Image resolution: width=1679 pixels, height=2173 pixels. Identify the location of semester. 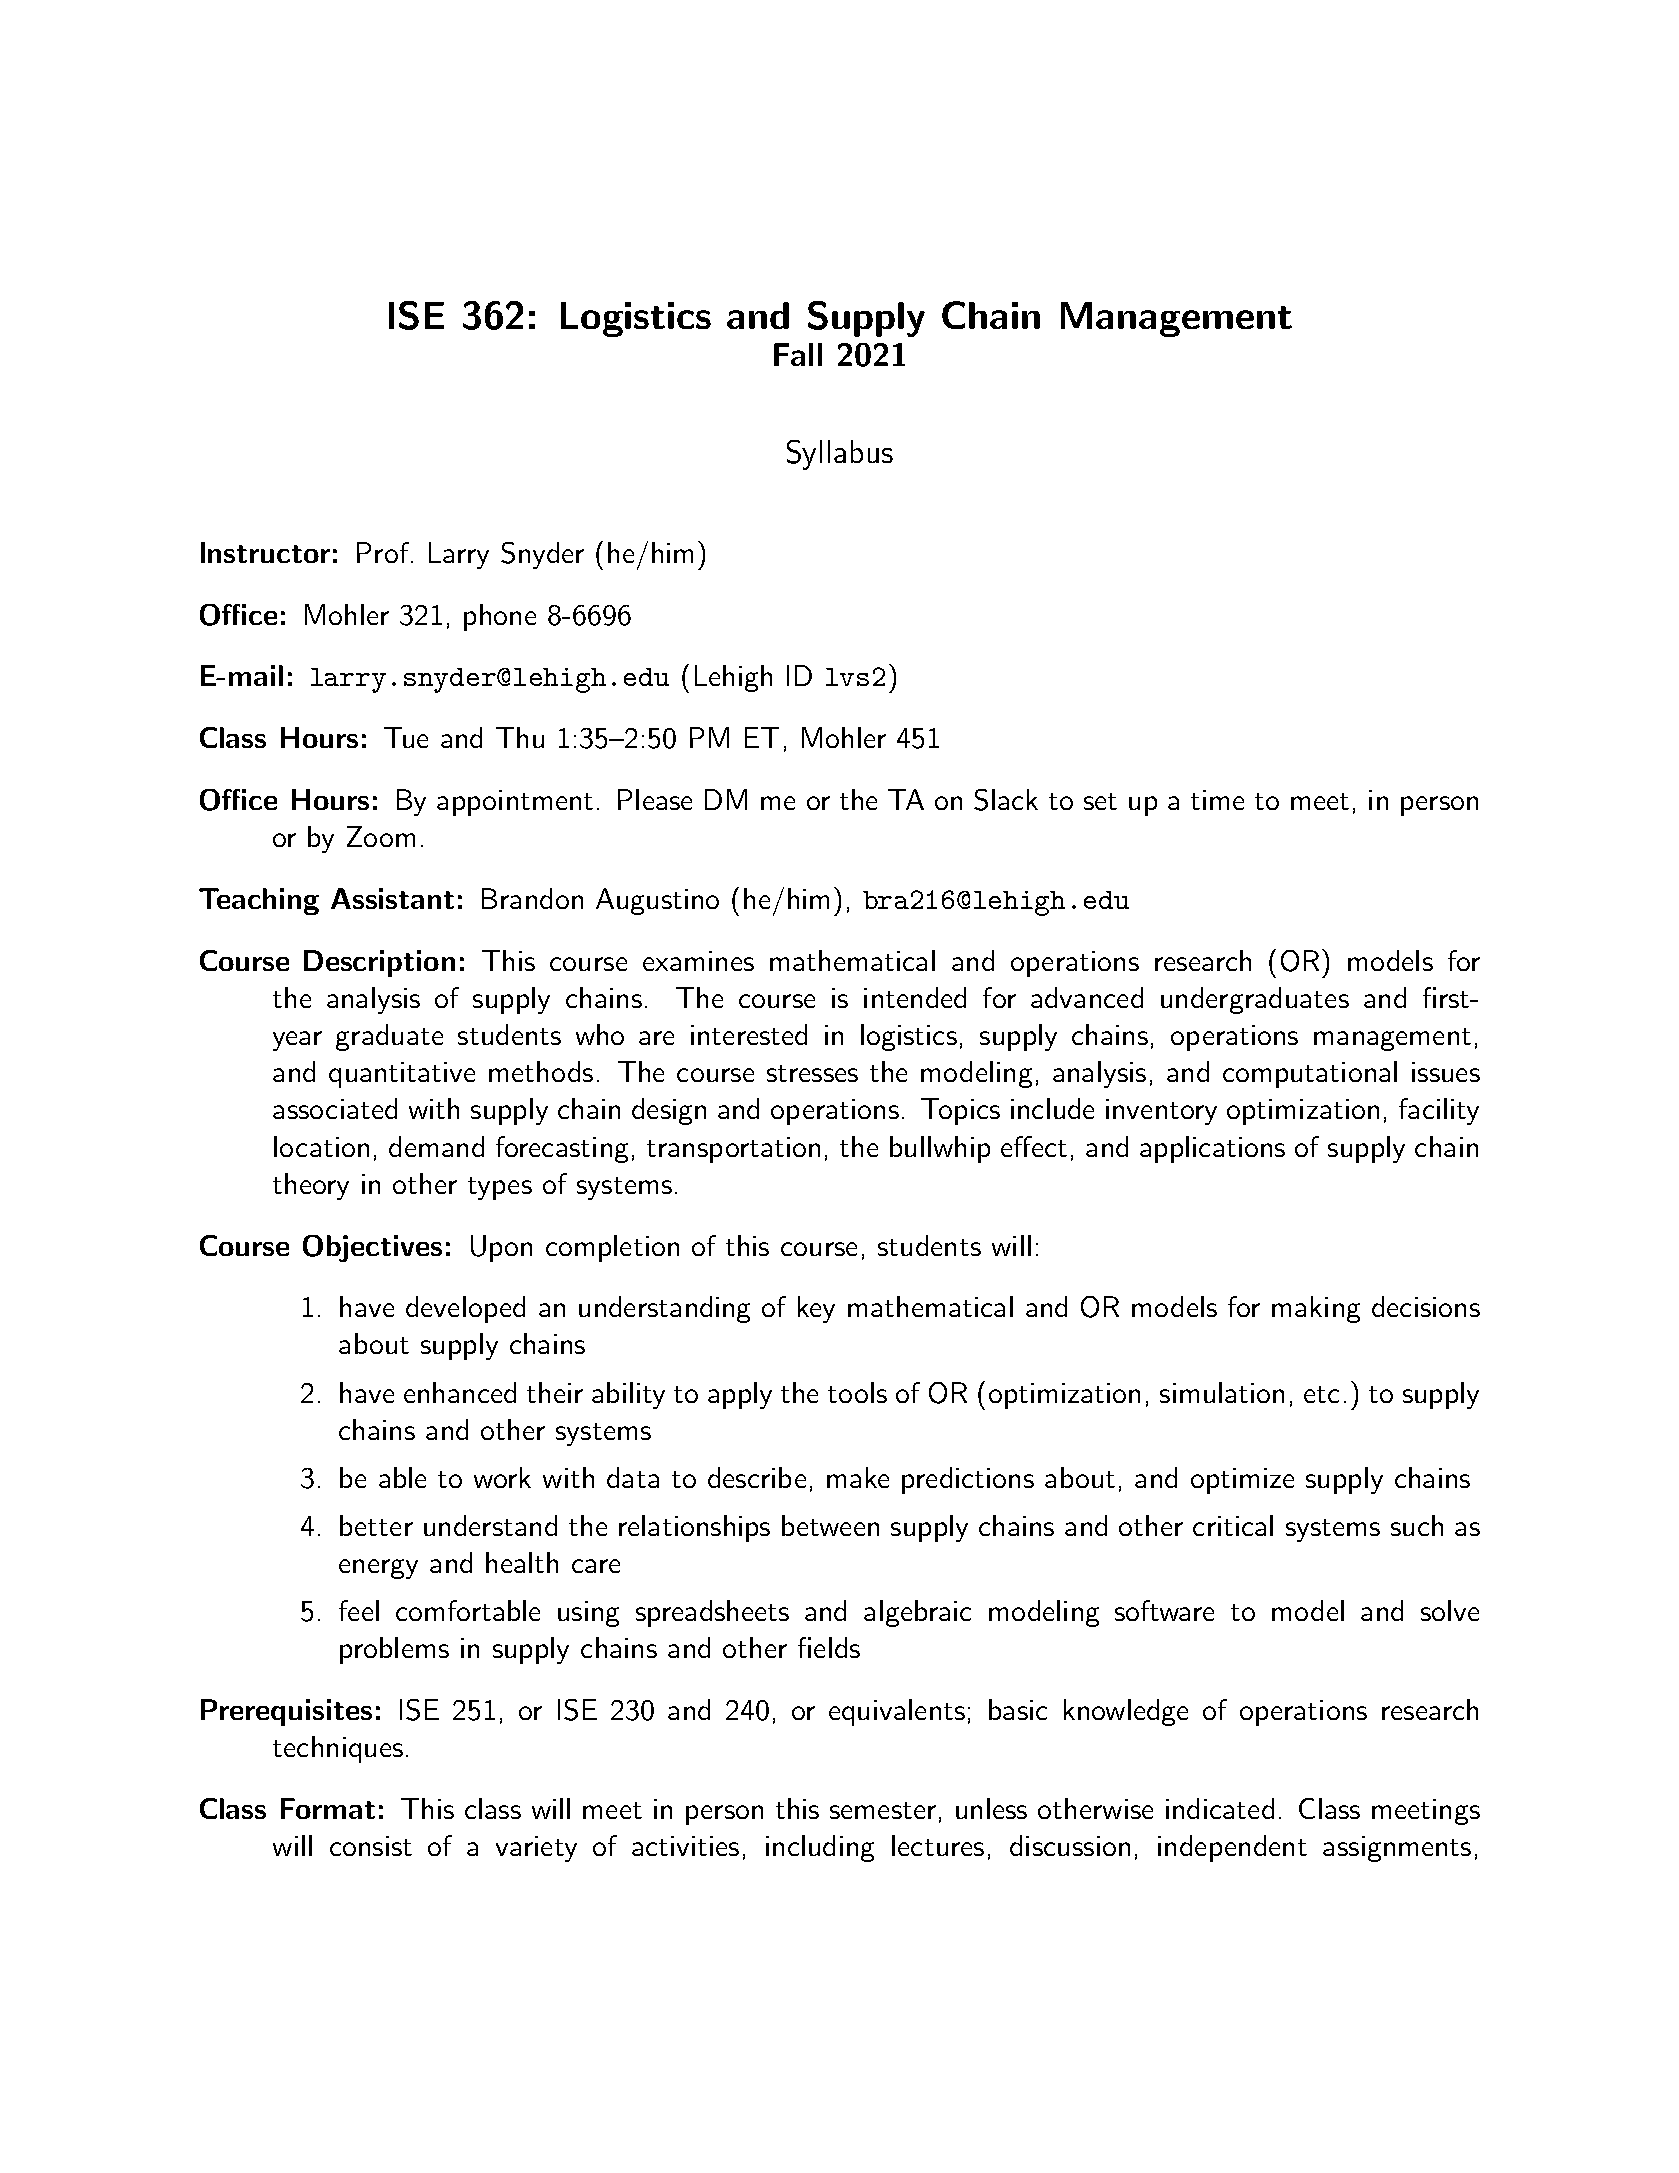
(883, 1810).
